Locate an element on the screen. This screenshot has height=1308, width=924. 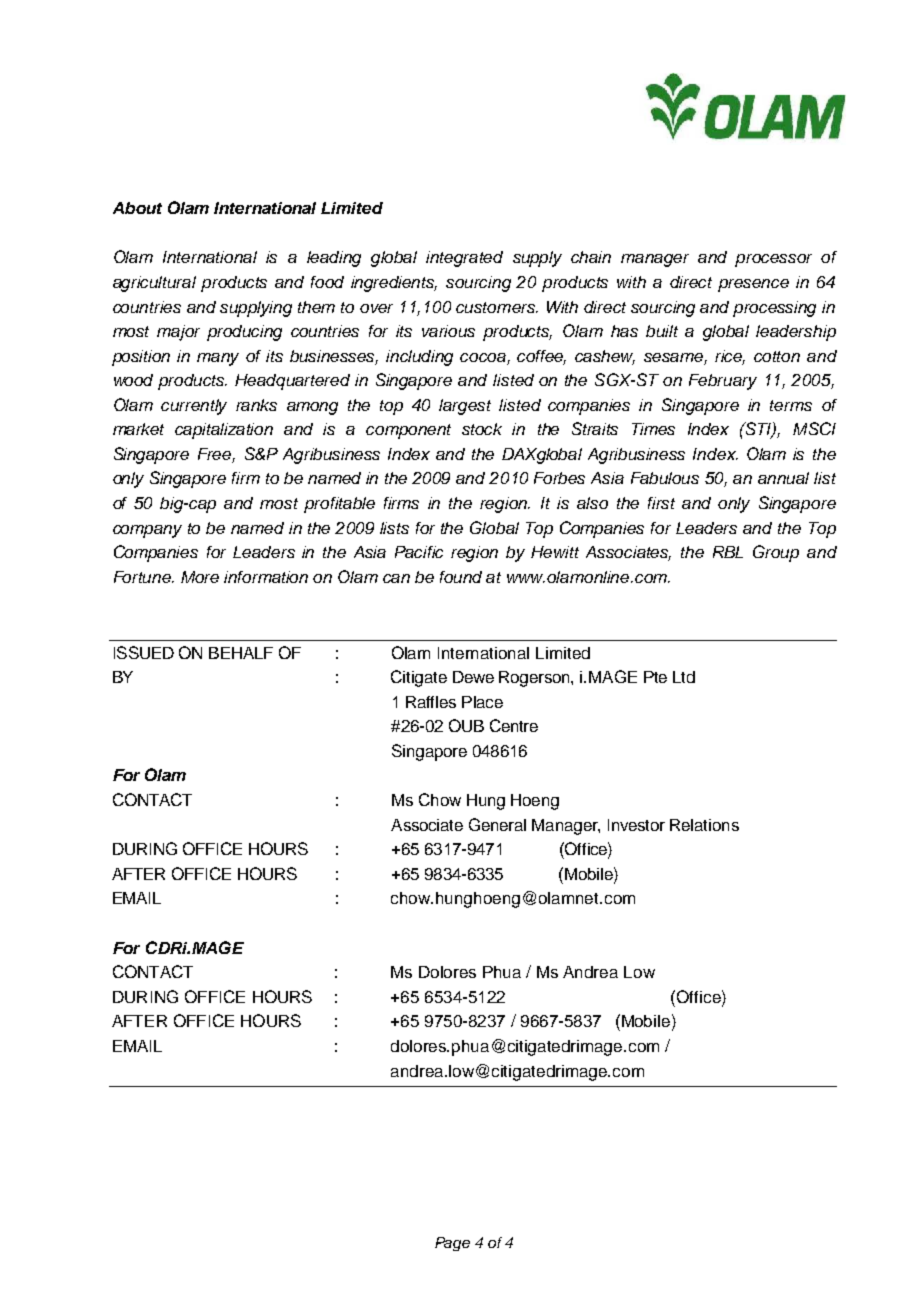
General is located at coordinates (497, 824).
